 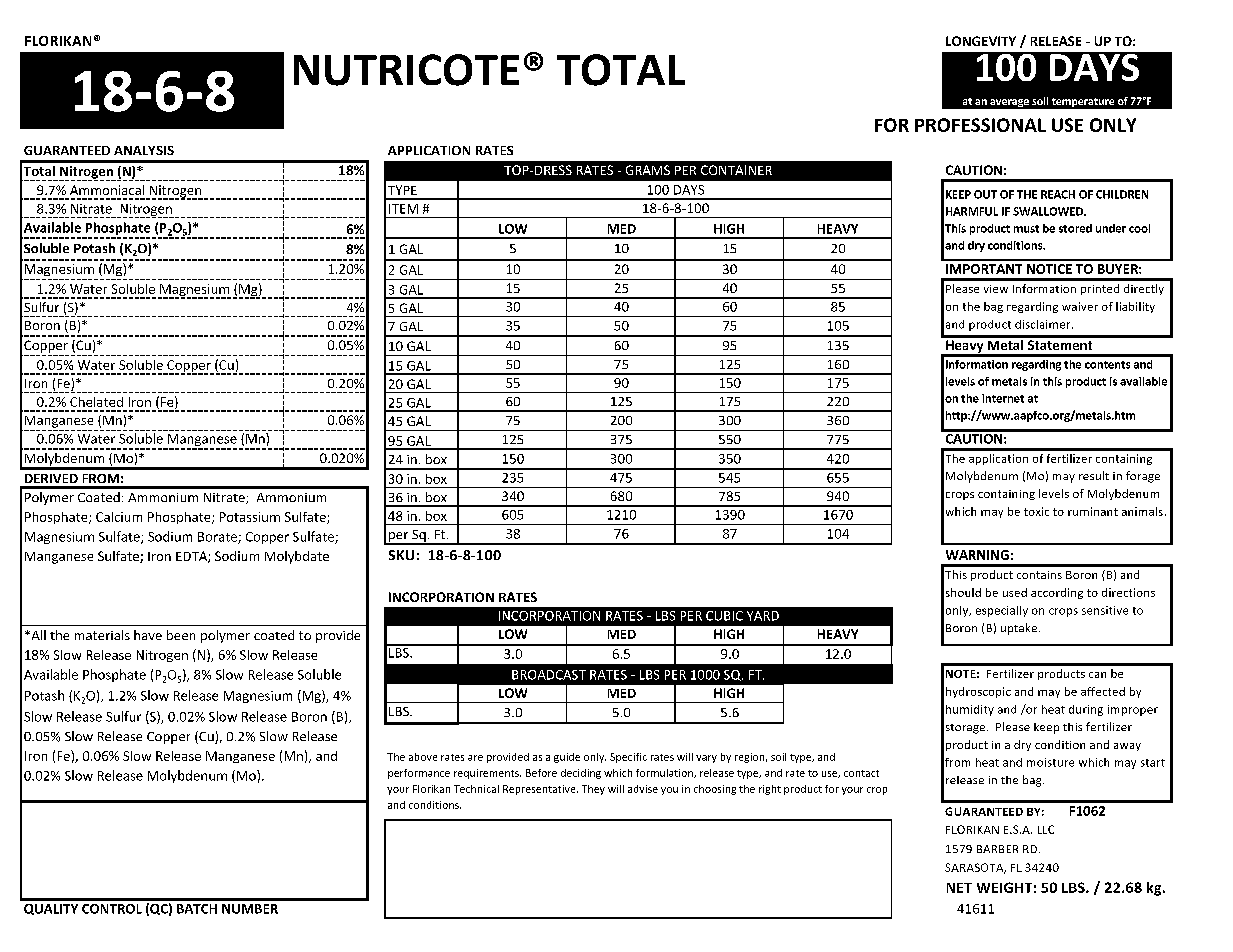 I want to click on ANALYSIS, so click(x=144, y=150).
